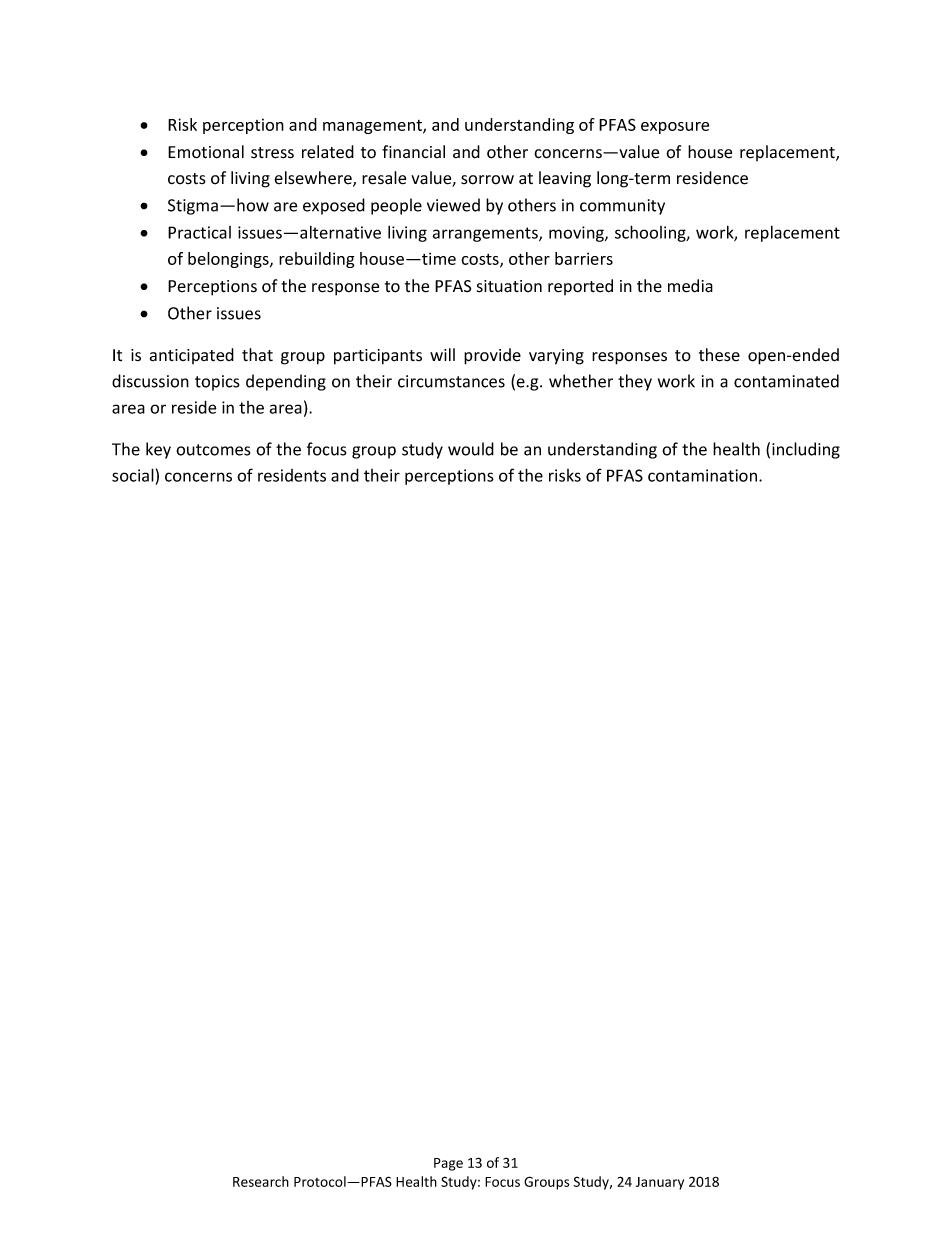 Image resolution: width=952 pixels, height=1233 pixels. Describe the element at coordinates (806, 450) in the screenshot. I see `including` at that location.
